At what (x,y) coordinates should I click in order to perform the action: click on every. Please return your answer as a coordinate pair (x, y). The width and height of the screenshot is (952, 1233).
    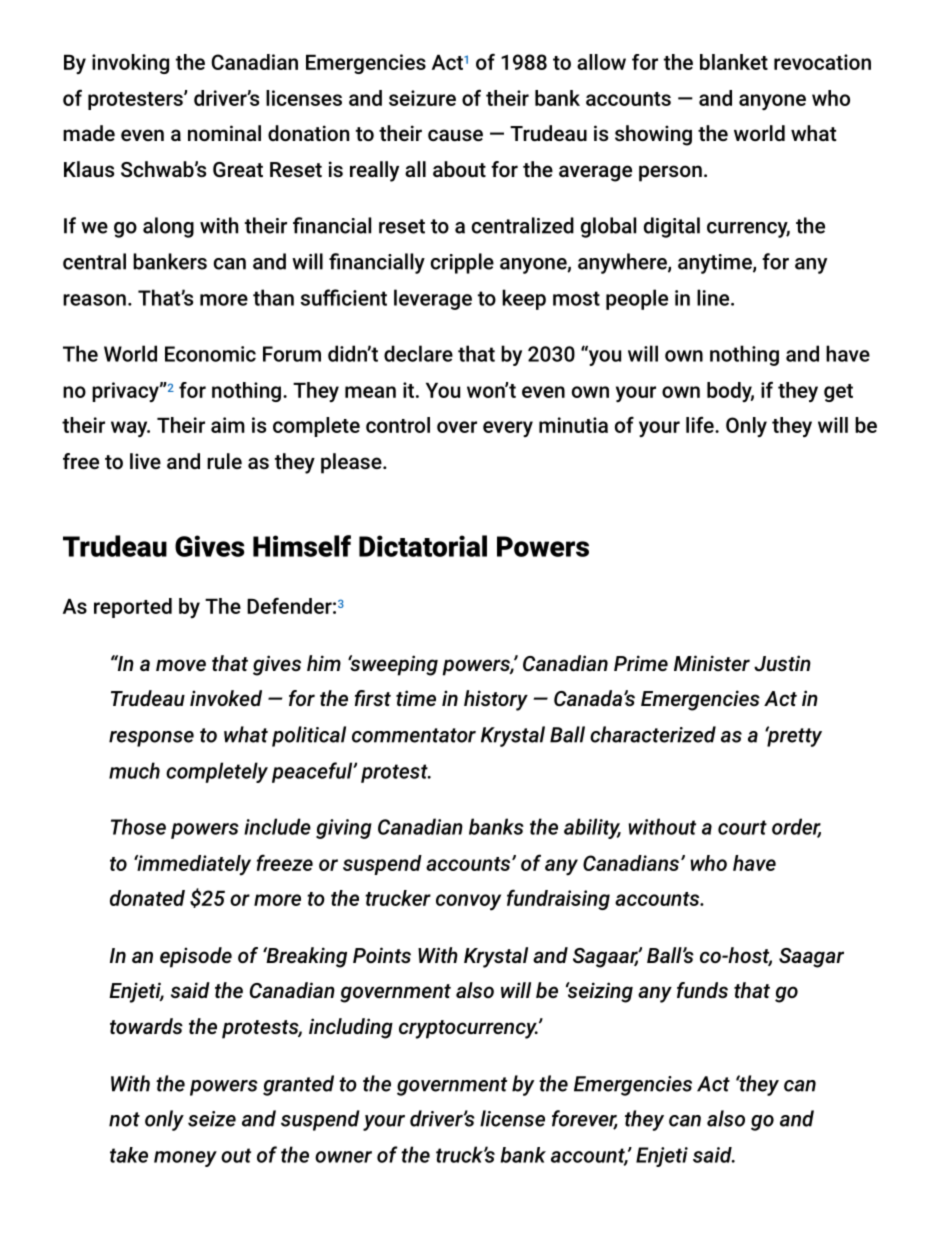
    Looking at the image, I should click on (508, 429).
